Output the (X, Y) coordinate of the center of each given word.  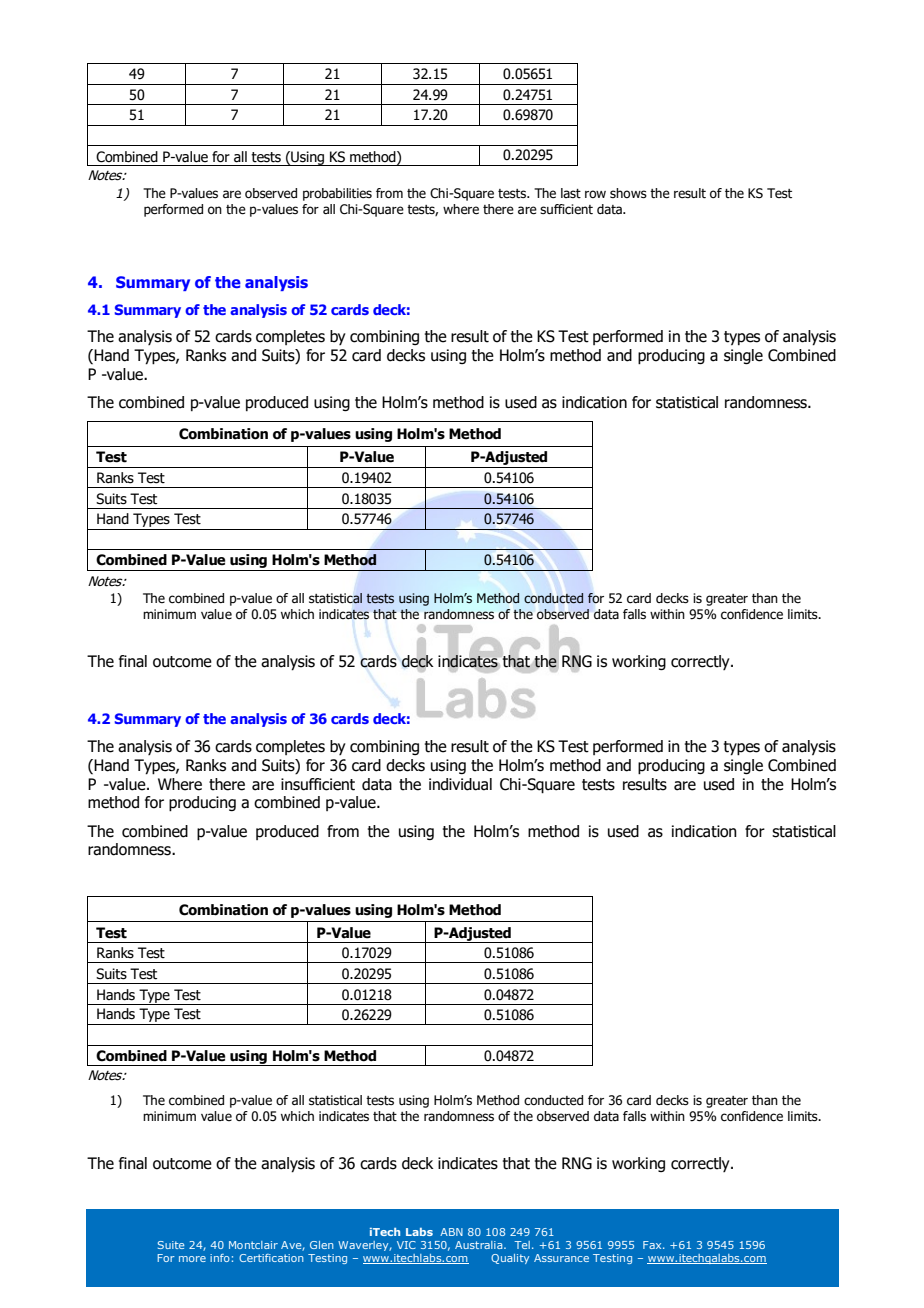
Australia (480, 1245)
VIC (406, 1245)
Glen (321, 1245)
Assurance (561, 1258)
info (220, 1258)
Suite (171, 1245)
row (595, 194)
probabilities (337, 194)
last (571, 193)
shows (628, 193)
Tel (522, 1245)
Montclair (253, 1245)
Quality (510, 1259)
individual (460, 784)
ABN (451, 1232)
